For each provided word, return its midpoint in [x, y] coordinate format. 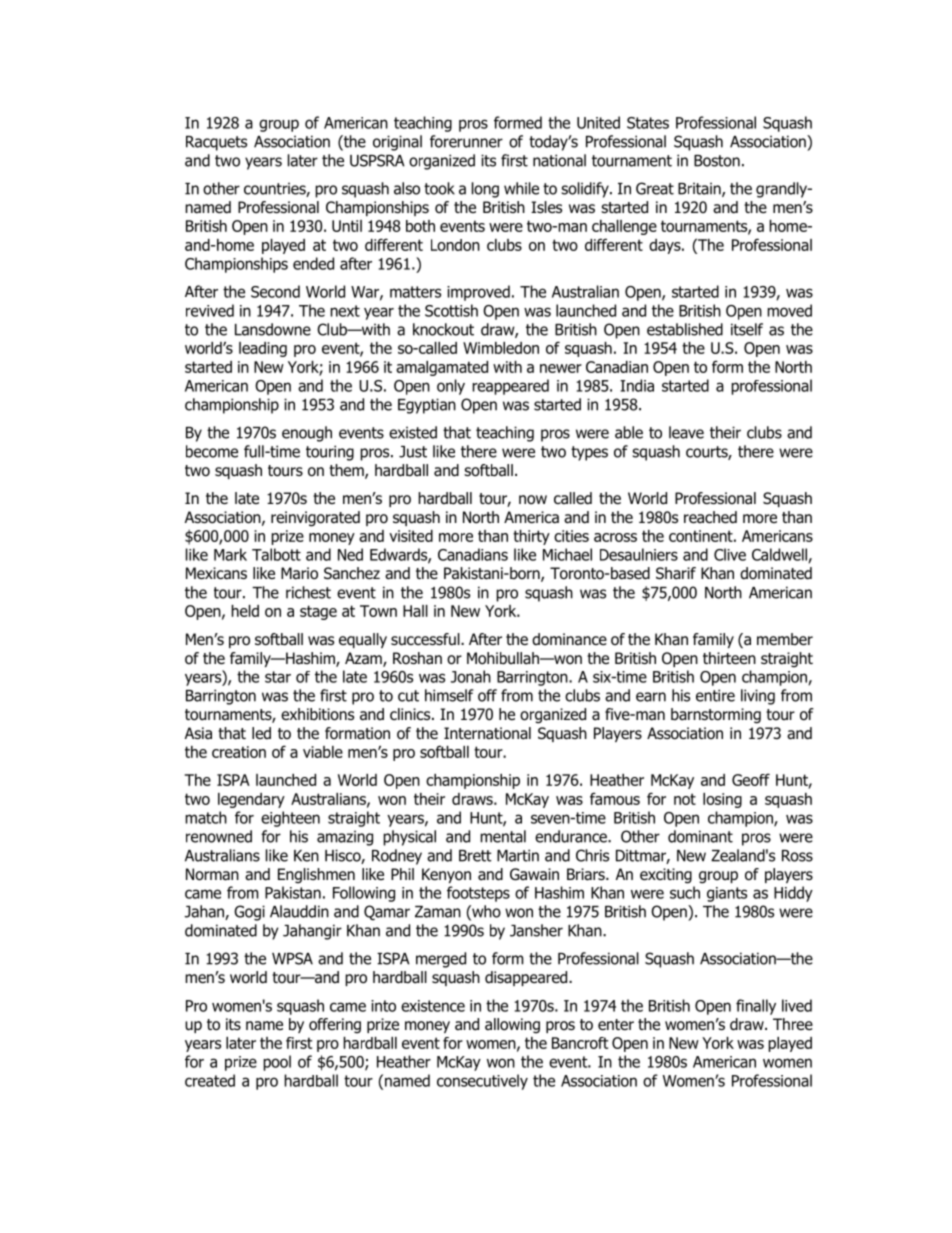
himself [449, 695]
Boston [717, 161]
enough [307, 434]
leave [686, 432]
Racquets [216, 143]
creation [239, 752]
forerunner [466, 141]
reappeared [510, 387]
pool [277, 1063]
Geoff [751, 779]
